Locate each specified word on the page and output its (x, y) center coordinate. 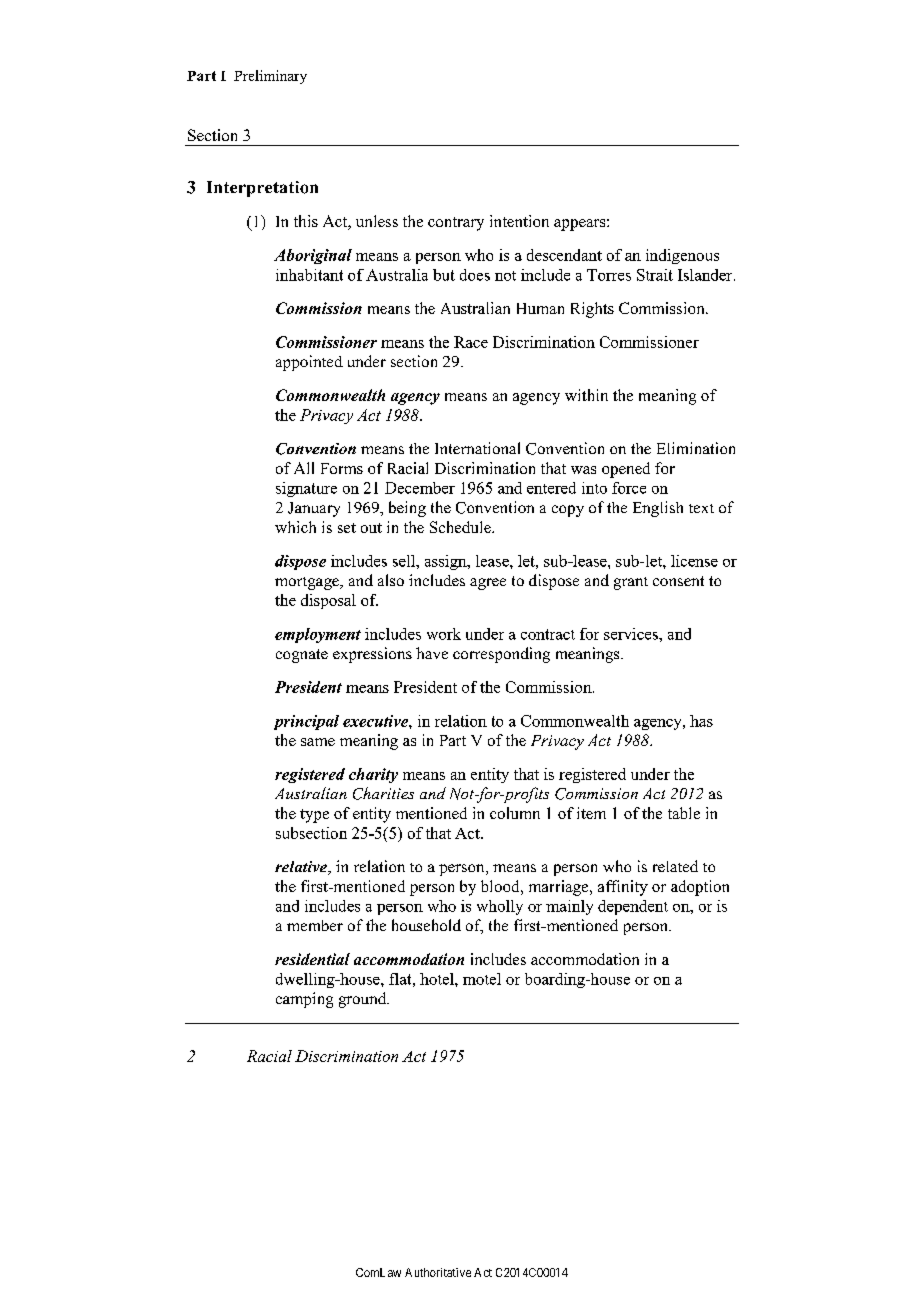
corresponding (501, 655)
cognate (302, 656)
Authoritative (438, 1272)
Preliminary (270, 77)
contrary (456, 224)
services (632, 634)
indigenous (682, 256)
